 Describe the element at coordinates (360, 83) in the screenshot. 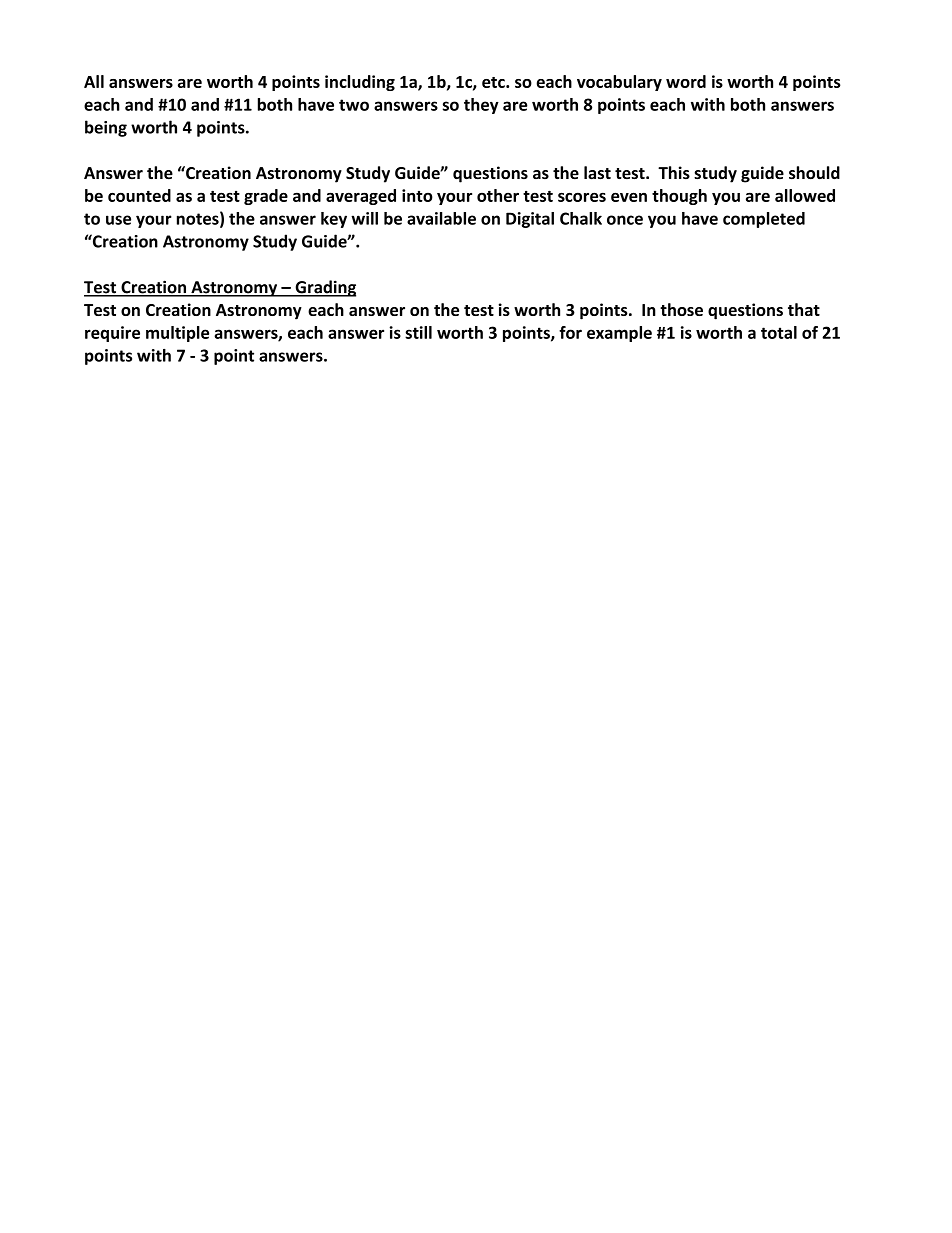

I see `including` at that location.
